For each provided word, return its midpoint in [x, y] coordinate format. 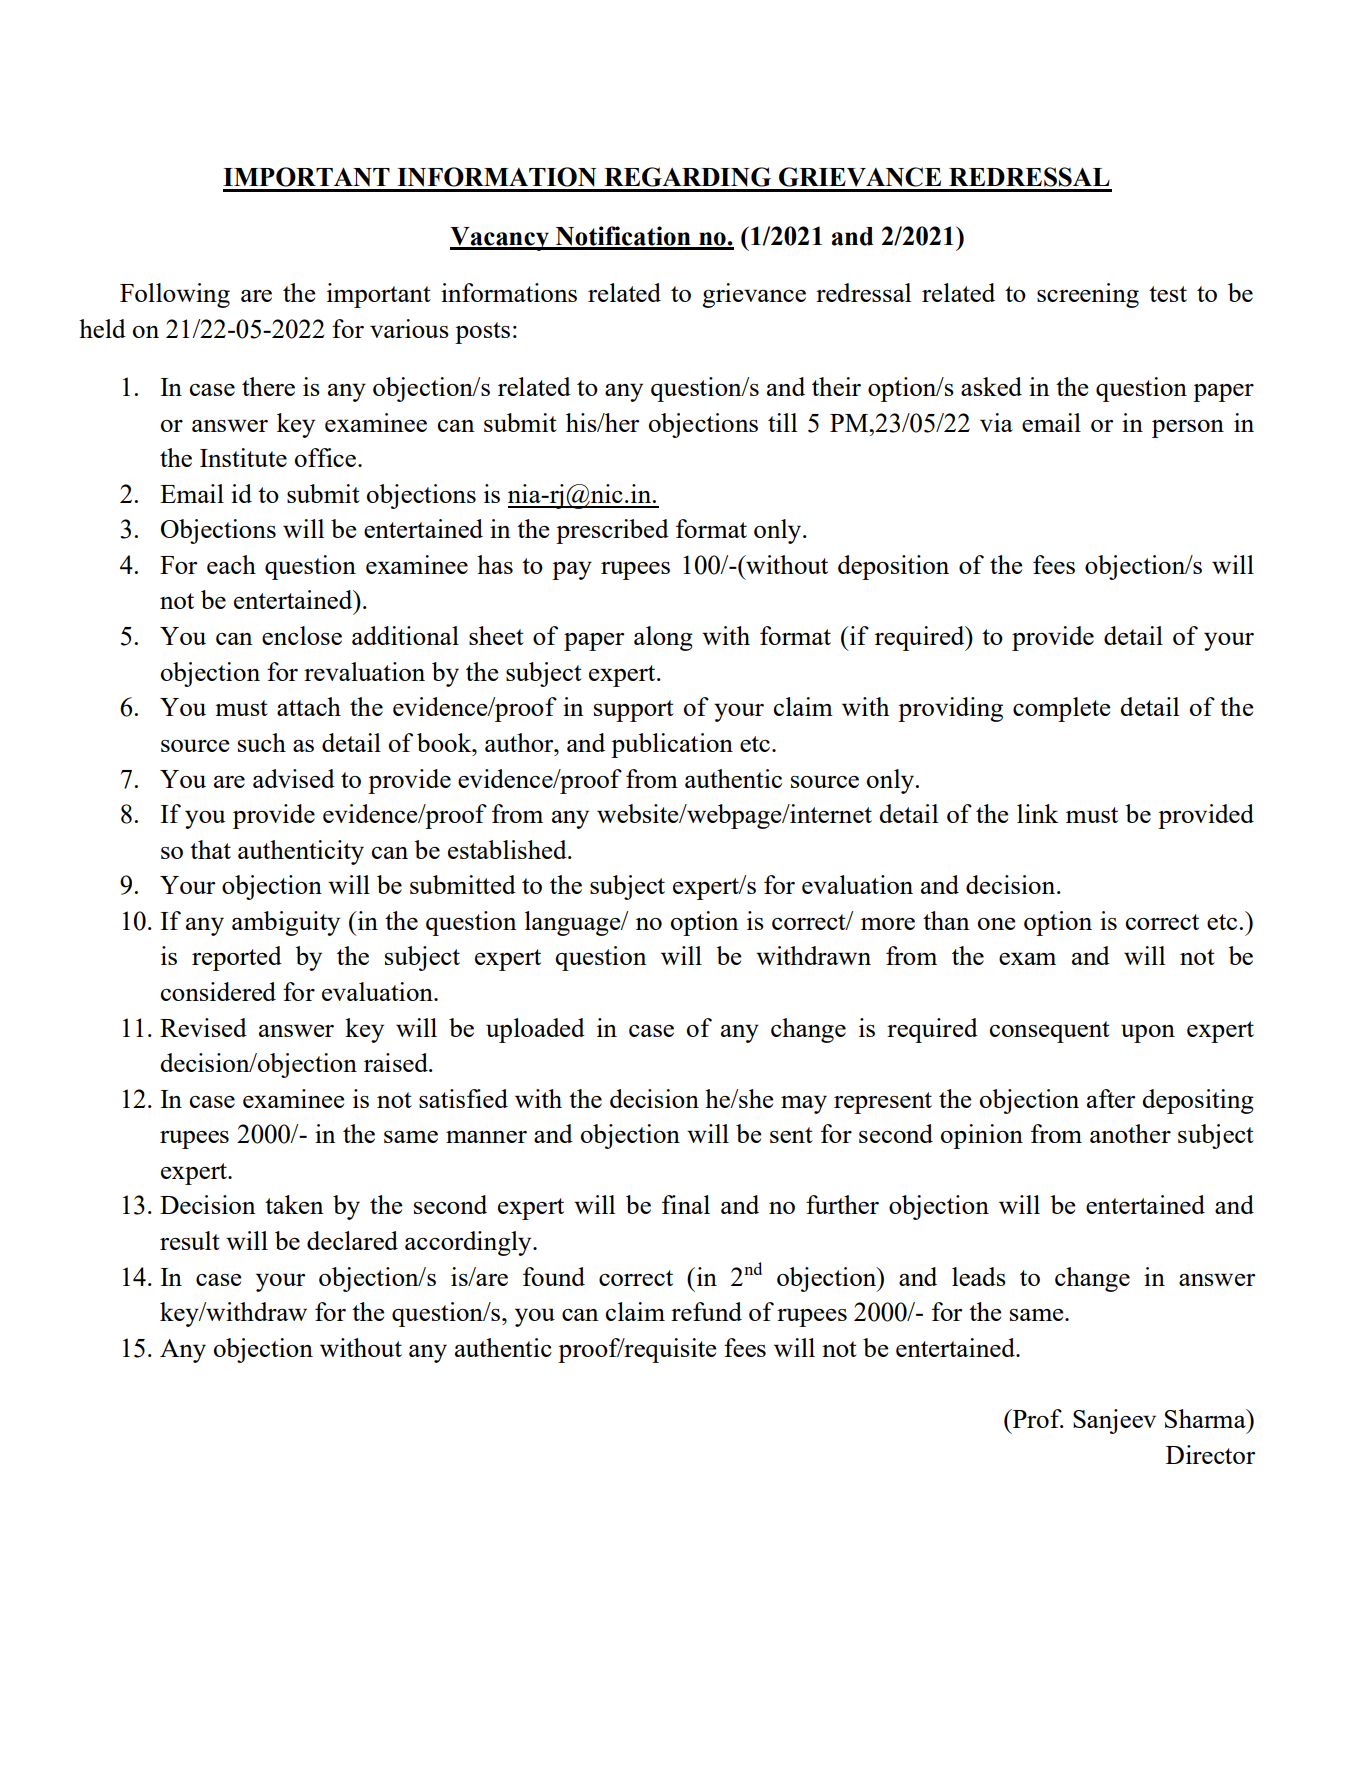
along [663, 638]
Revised [203, 1027]
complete [1061, 709]
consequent [1050, 1032]
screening [1088, 295]
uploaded [535, 1030]
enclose [302, 635]
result [190, 1240]
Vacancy [500, 239]
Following [175, 295]
